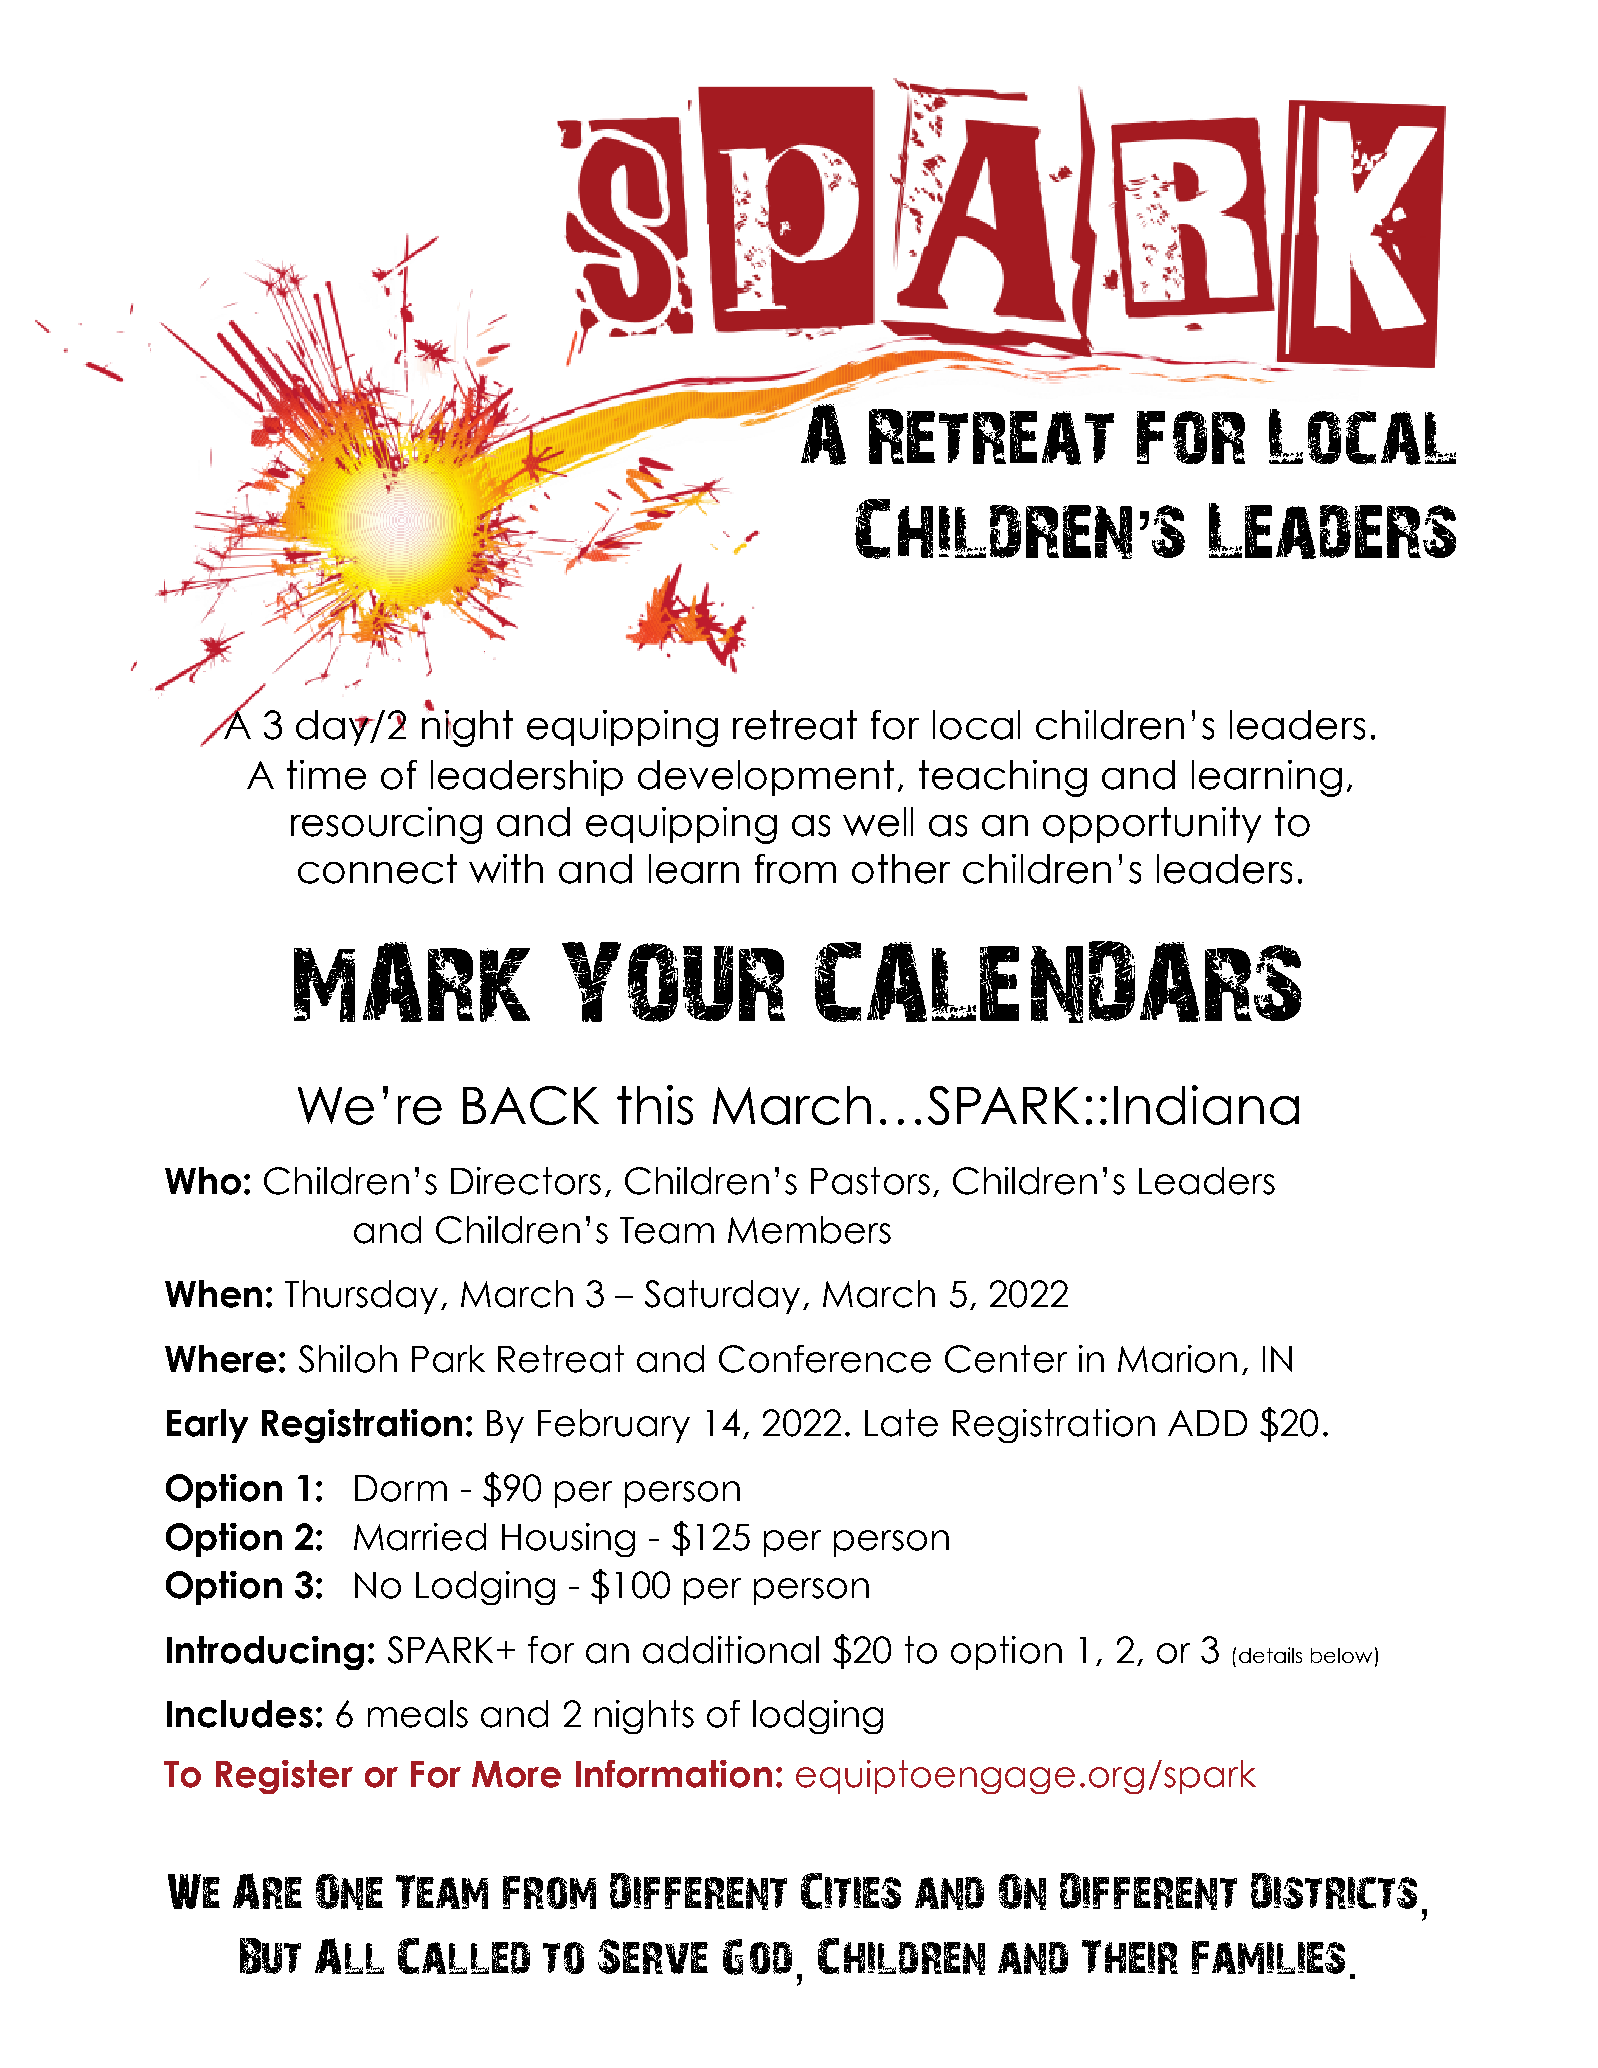 The width and height of the screenshot is (1598, 2068). I want to click on Conference, so click(825, 1359).
